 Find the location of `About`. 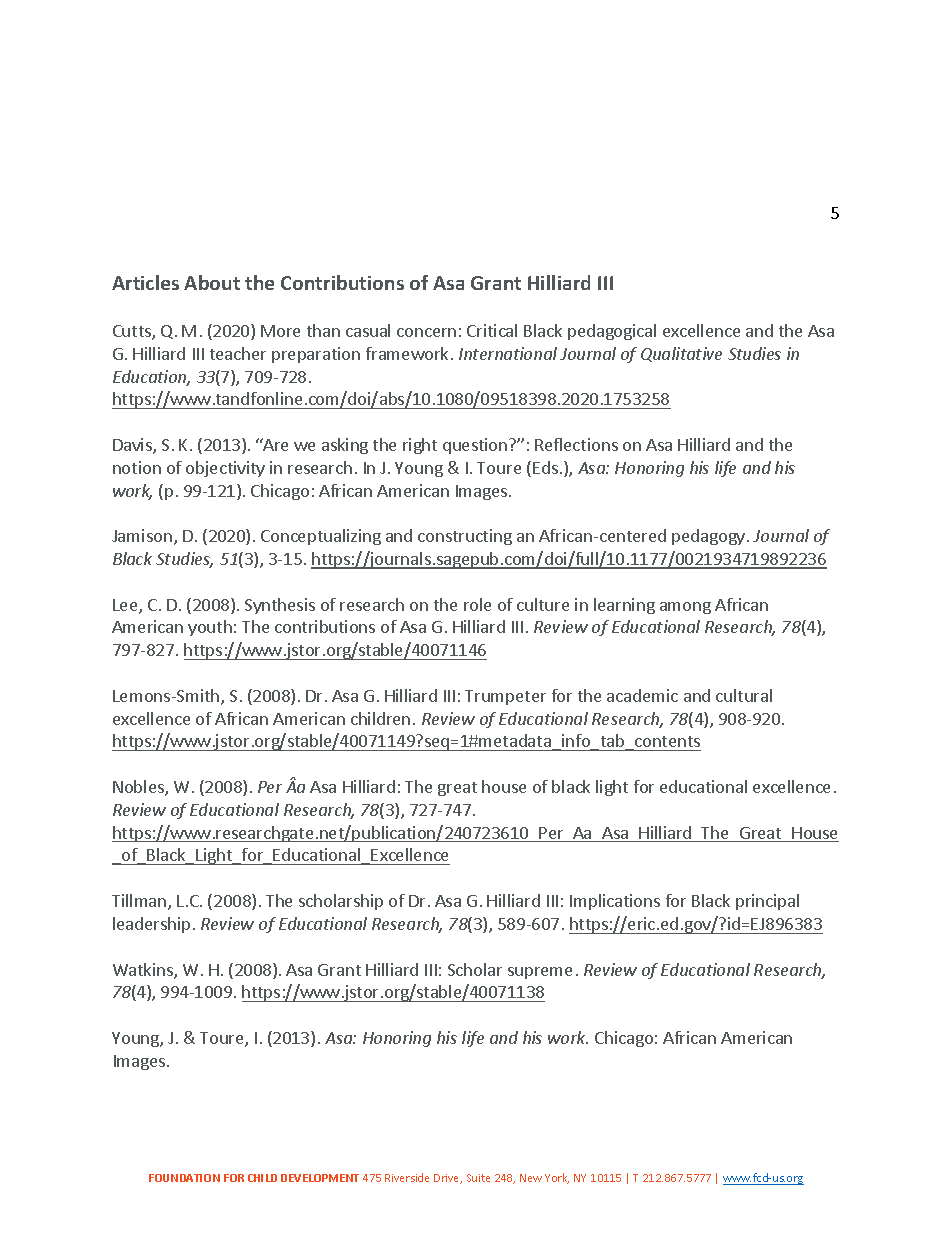

About is located at coordinates (212, 282).
